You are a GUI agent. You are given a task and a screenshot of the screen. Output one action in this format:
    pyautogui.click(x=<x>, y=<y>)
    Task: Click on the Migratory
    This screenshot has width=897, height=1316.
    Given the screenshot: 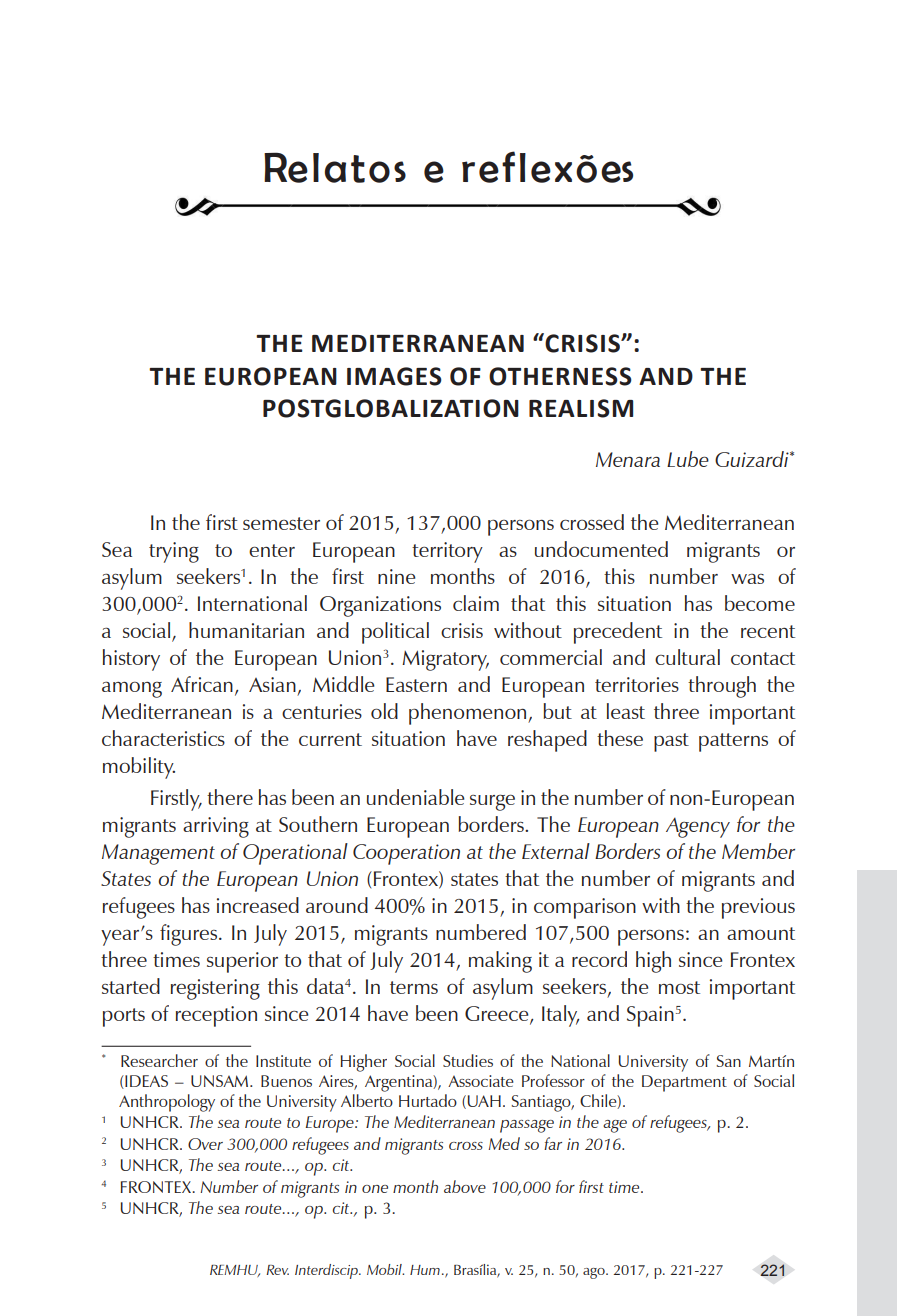 What is the action you would take?
    pyautogui.click(x=445, y=660)
